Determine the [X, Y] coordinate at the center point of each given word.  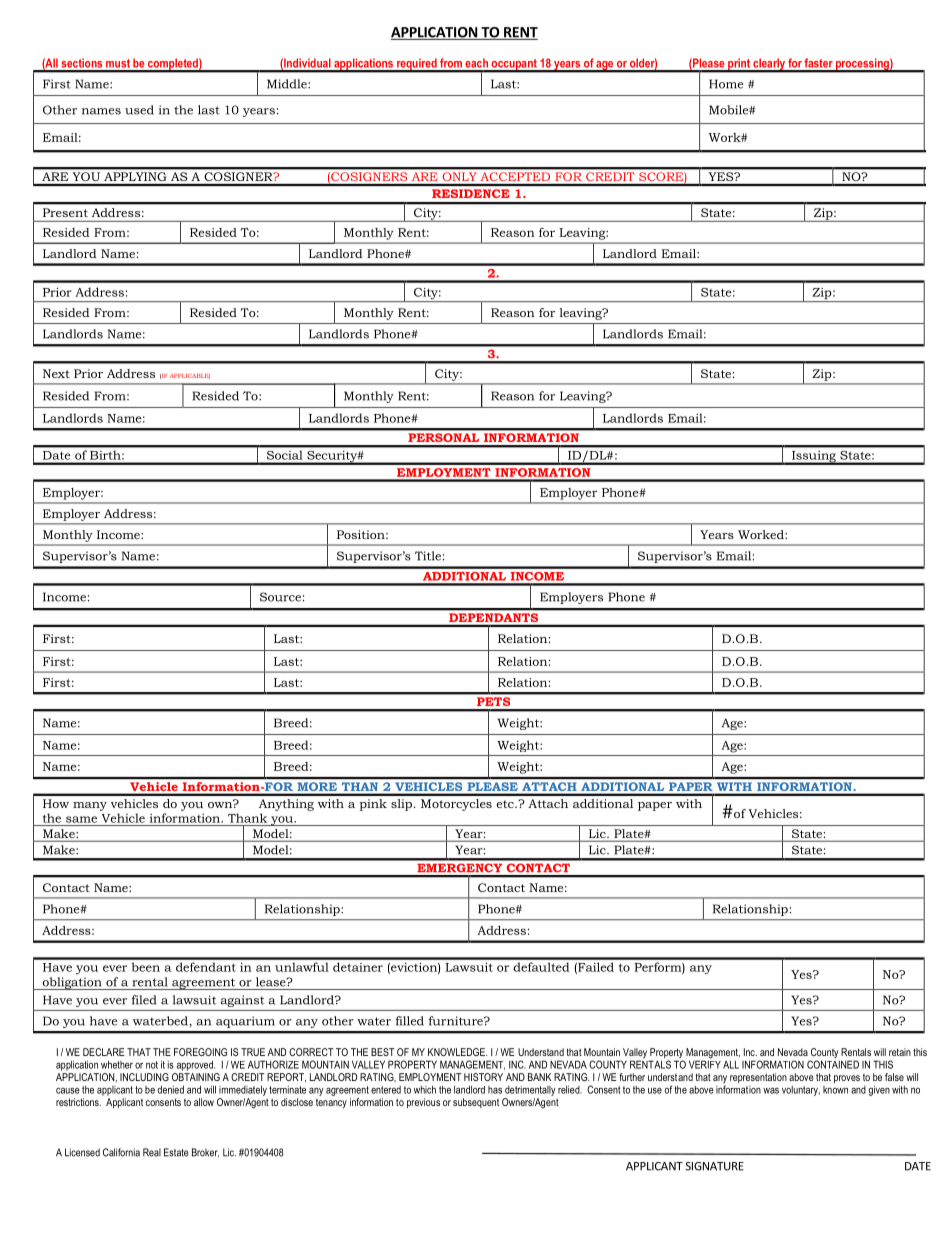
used [139, 110]
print [739, 65]
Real [152, 1152]
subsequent [476, 1103]
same [81, 819]
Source [280, 597]
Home [726, 84]
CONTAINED [833, 1064]
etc [506, 804]
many [90, 806]
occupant [514, 65]
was [771, 1090]
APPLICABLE [190, 376]
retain [900, 1052]
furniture [456, 1021]
